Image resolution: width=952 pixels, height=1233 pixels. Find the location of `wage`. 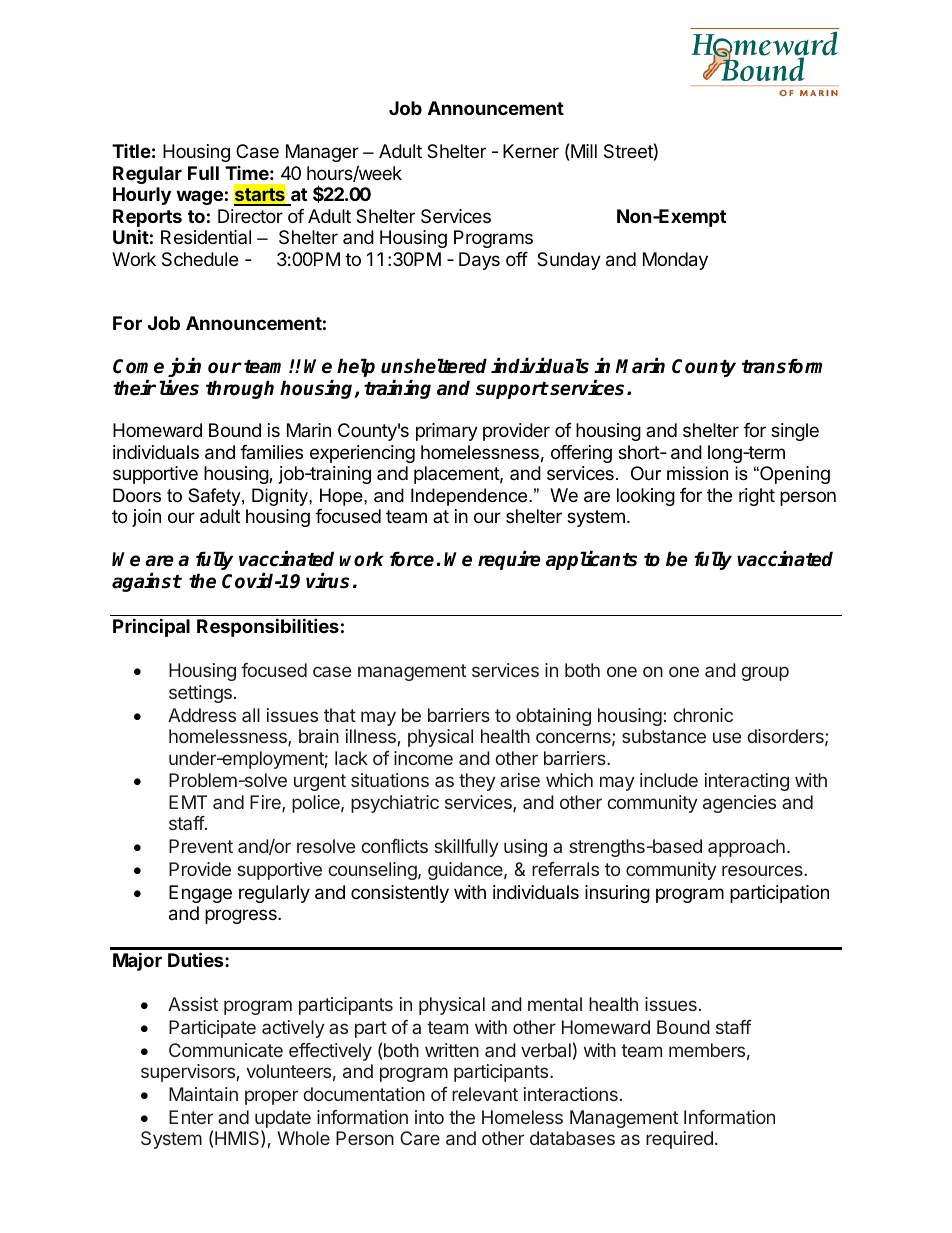

wage is located at coordinates (199, 197).
